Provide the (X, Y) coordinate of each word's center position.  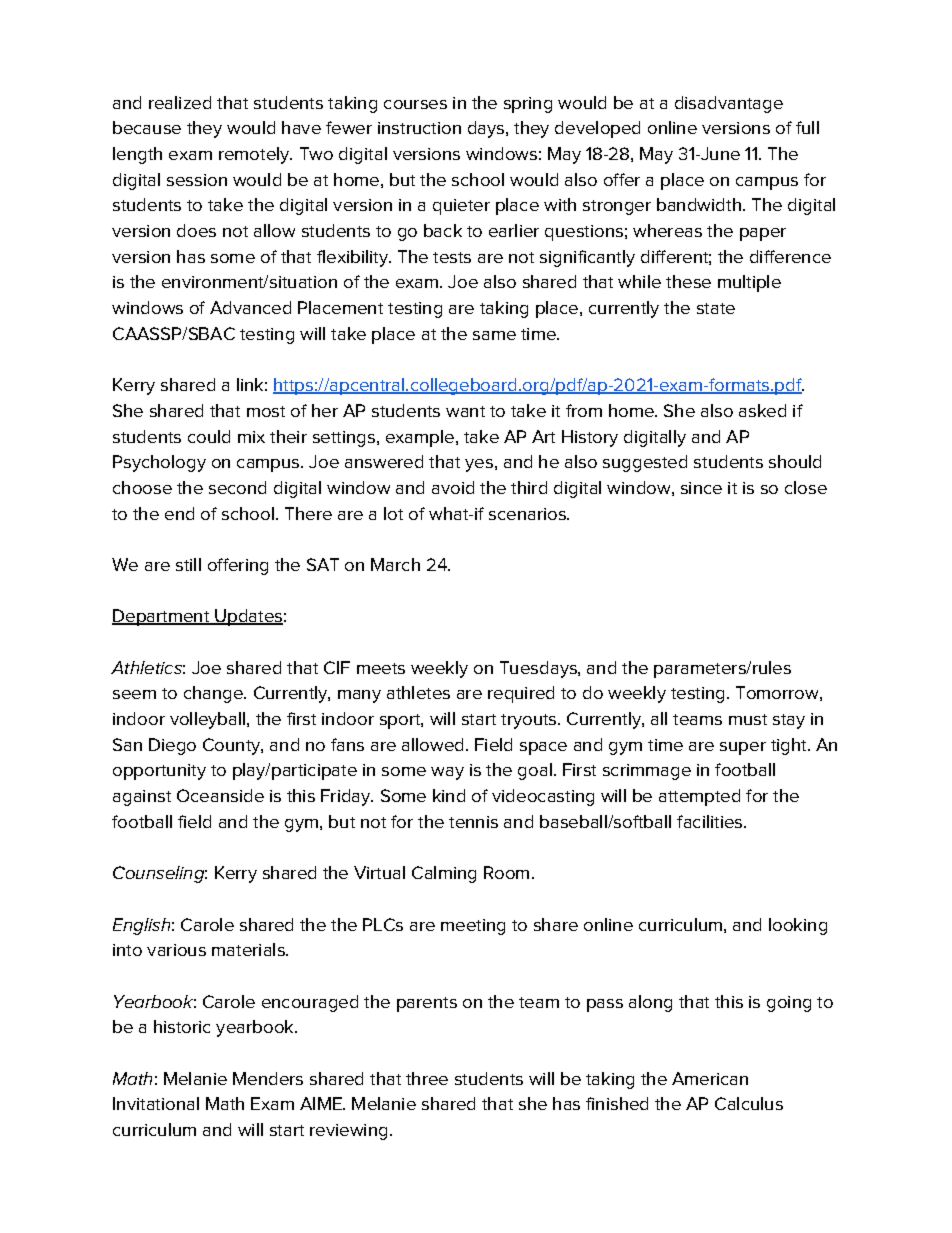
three (427, 1078)
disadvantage (729, 104)
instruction (419, 128)
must (748, 719)
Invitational (156, 1103)
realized (180, 102)
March (395, 564)
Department (161, 617)
